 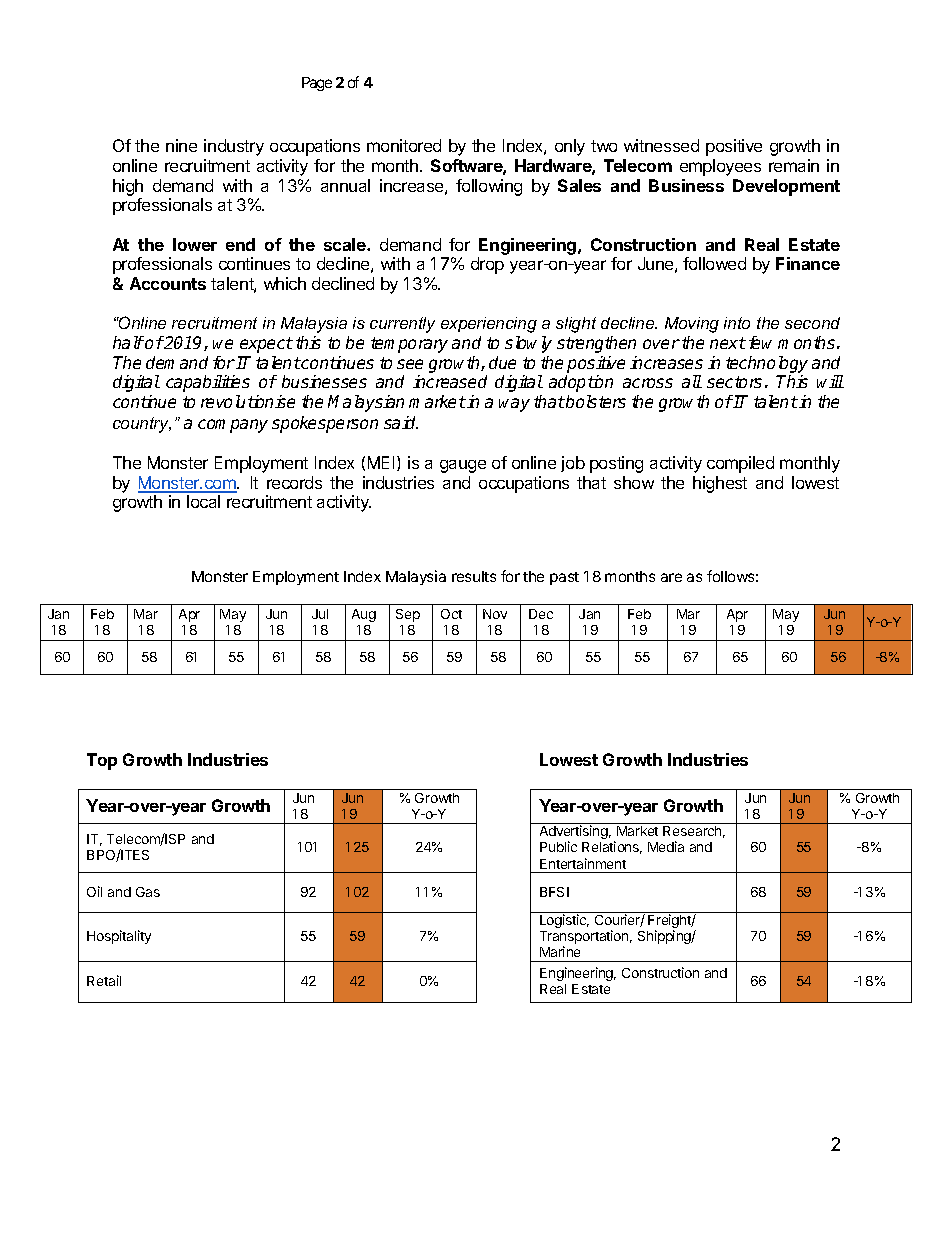 What do you see at coordinates (714, 263) in the screenshot?
I see `followed` at bounding box center [714, 263].
